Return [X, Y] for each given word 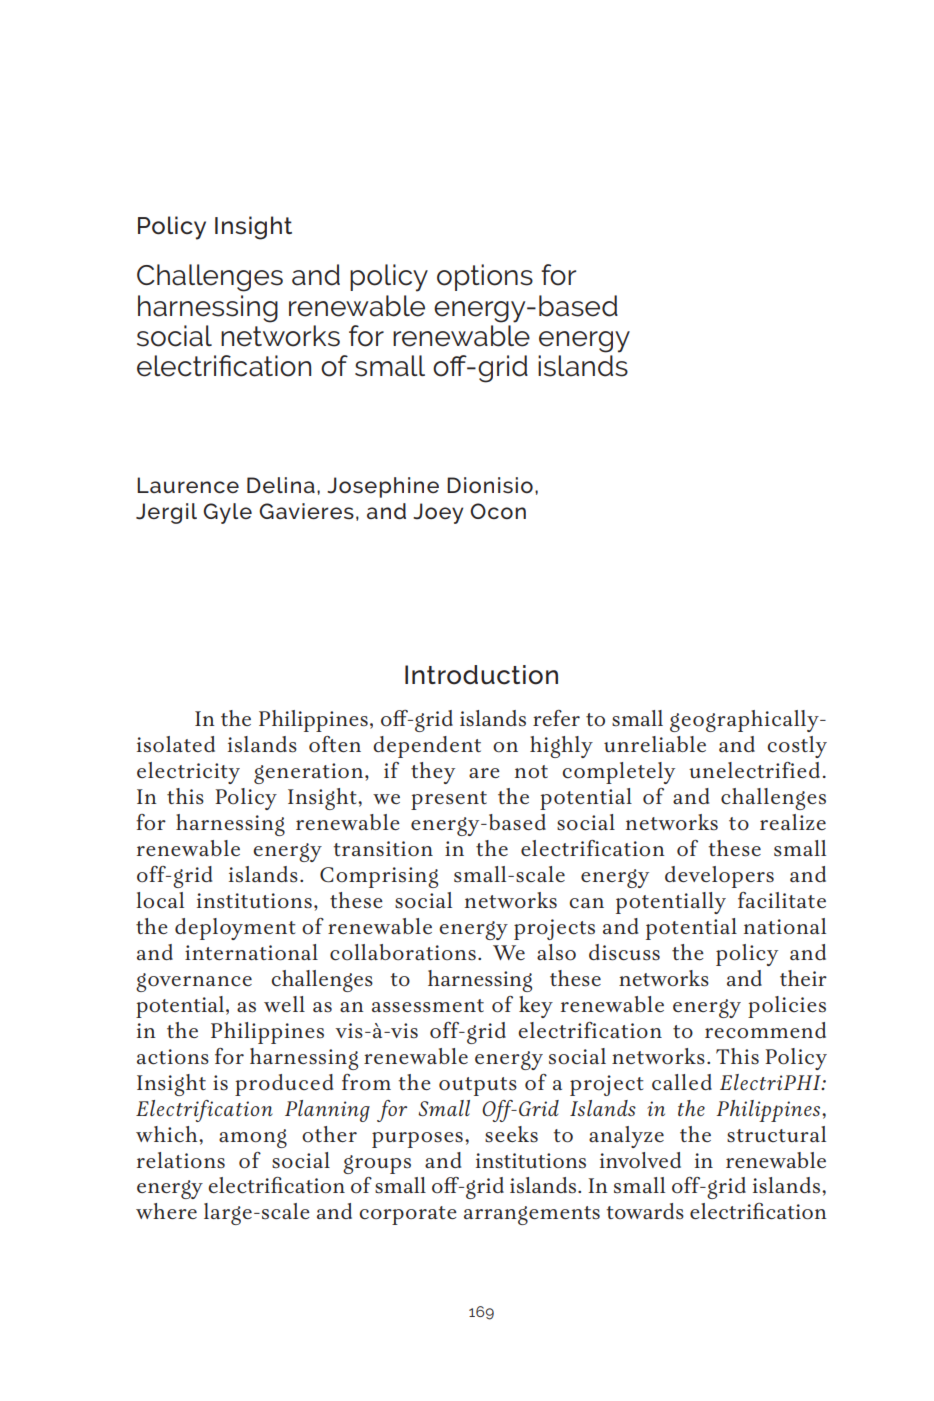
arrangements [532, 1215]
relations [181, 1160]
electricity [188, 773]
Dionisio [490, 485]
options [485, 277]
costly [797, 747]
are [484, 773]
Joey [438, 513]
